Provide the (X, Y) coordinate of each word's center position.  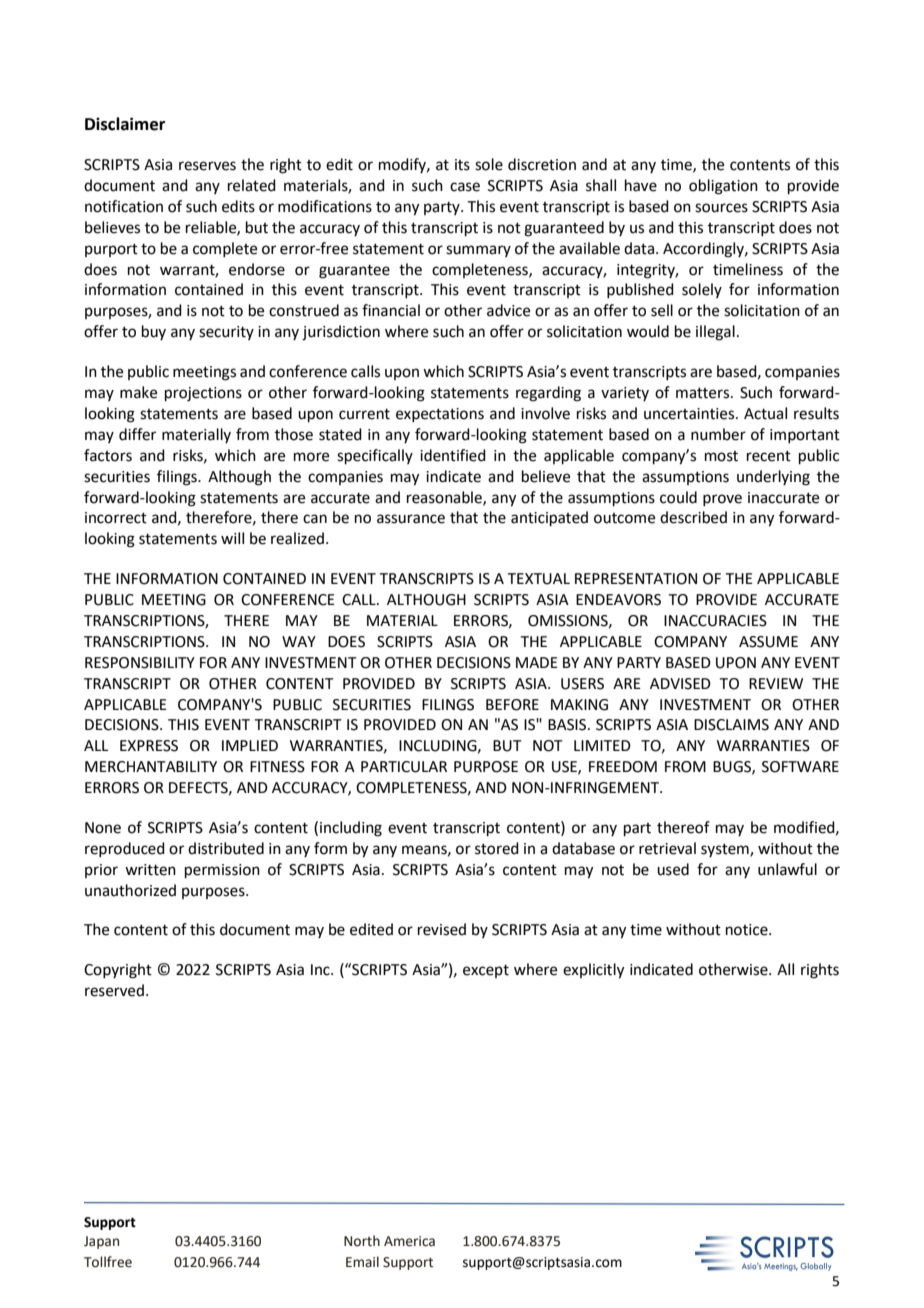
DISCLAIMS (731, 725)
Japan (101, 1242)
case (465, 187)
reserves (207, 166)
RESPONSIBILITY (140, 663)
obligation (723, 187)
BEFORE (512, 705)
